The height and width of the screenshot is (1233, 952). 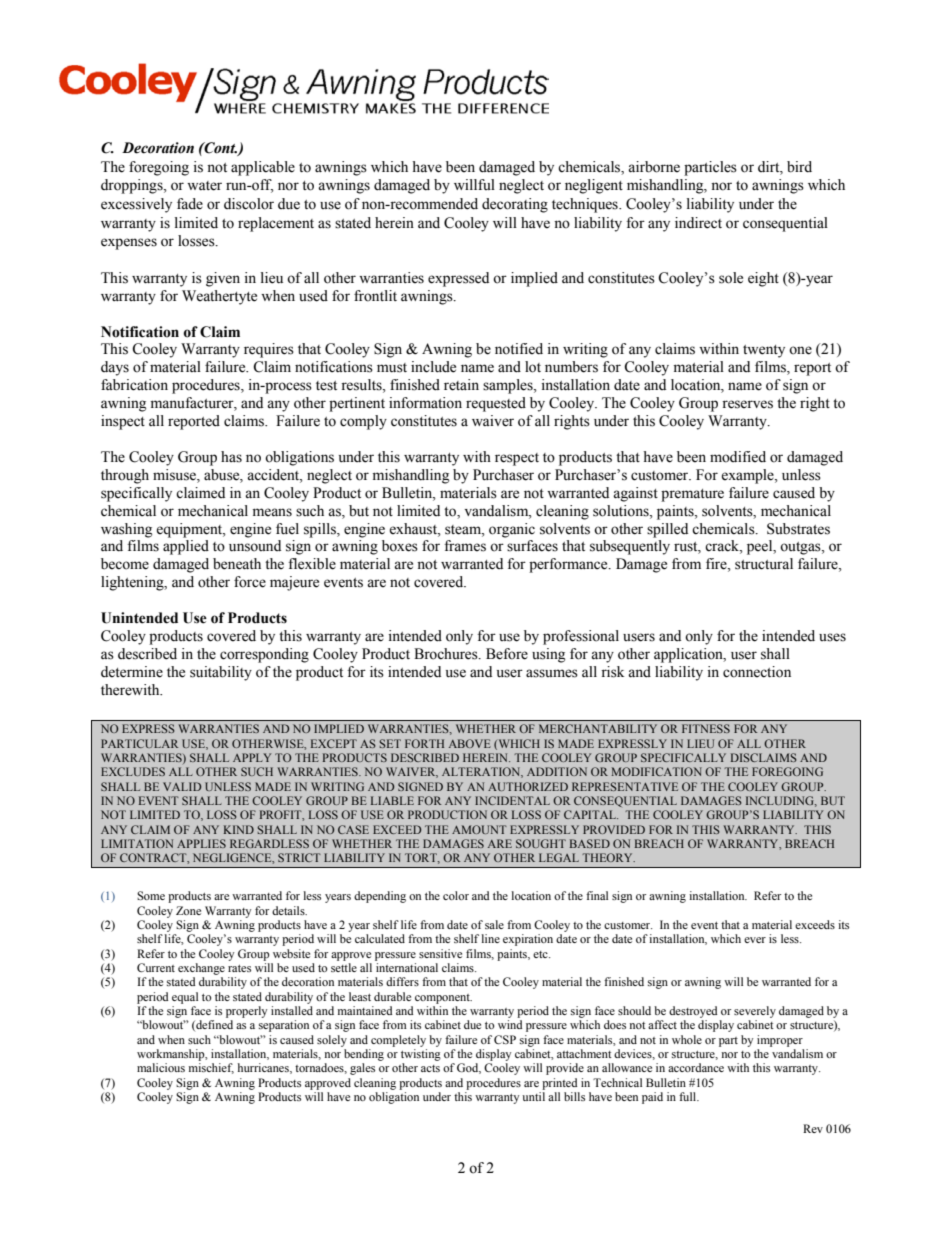 I want to click on decorating, so click(x=515, y=205).
